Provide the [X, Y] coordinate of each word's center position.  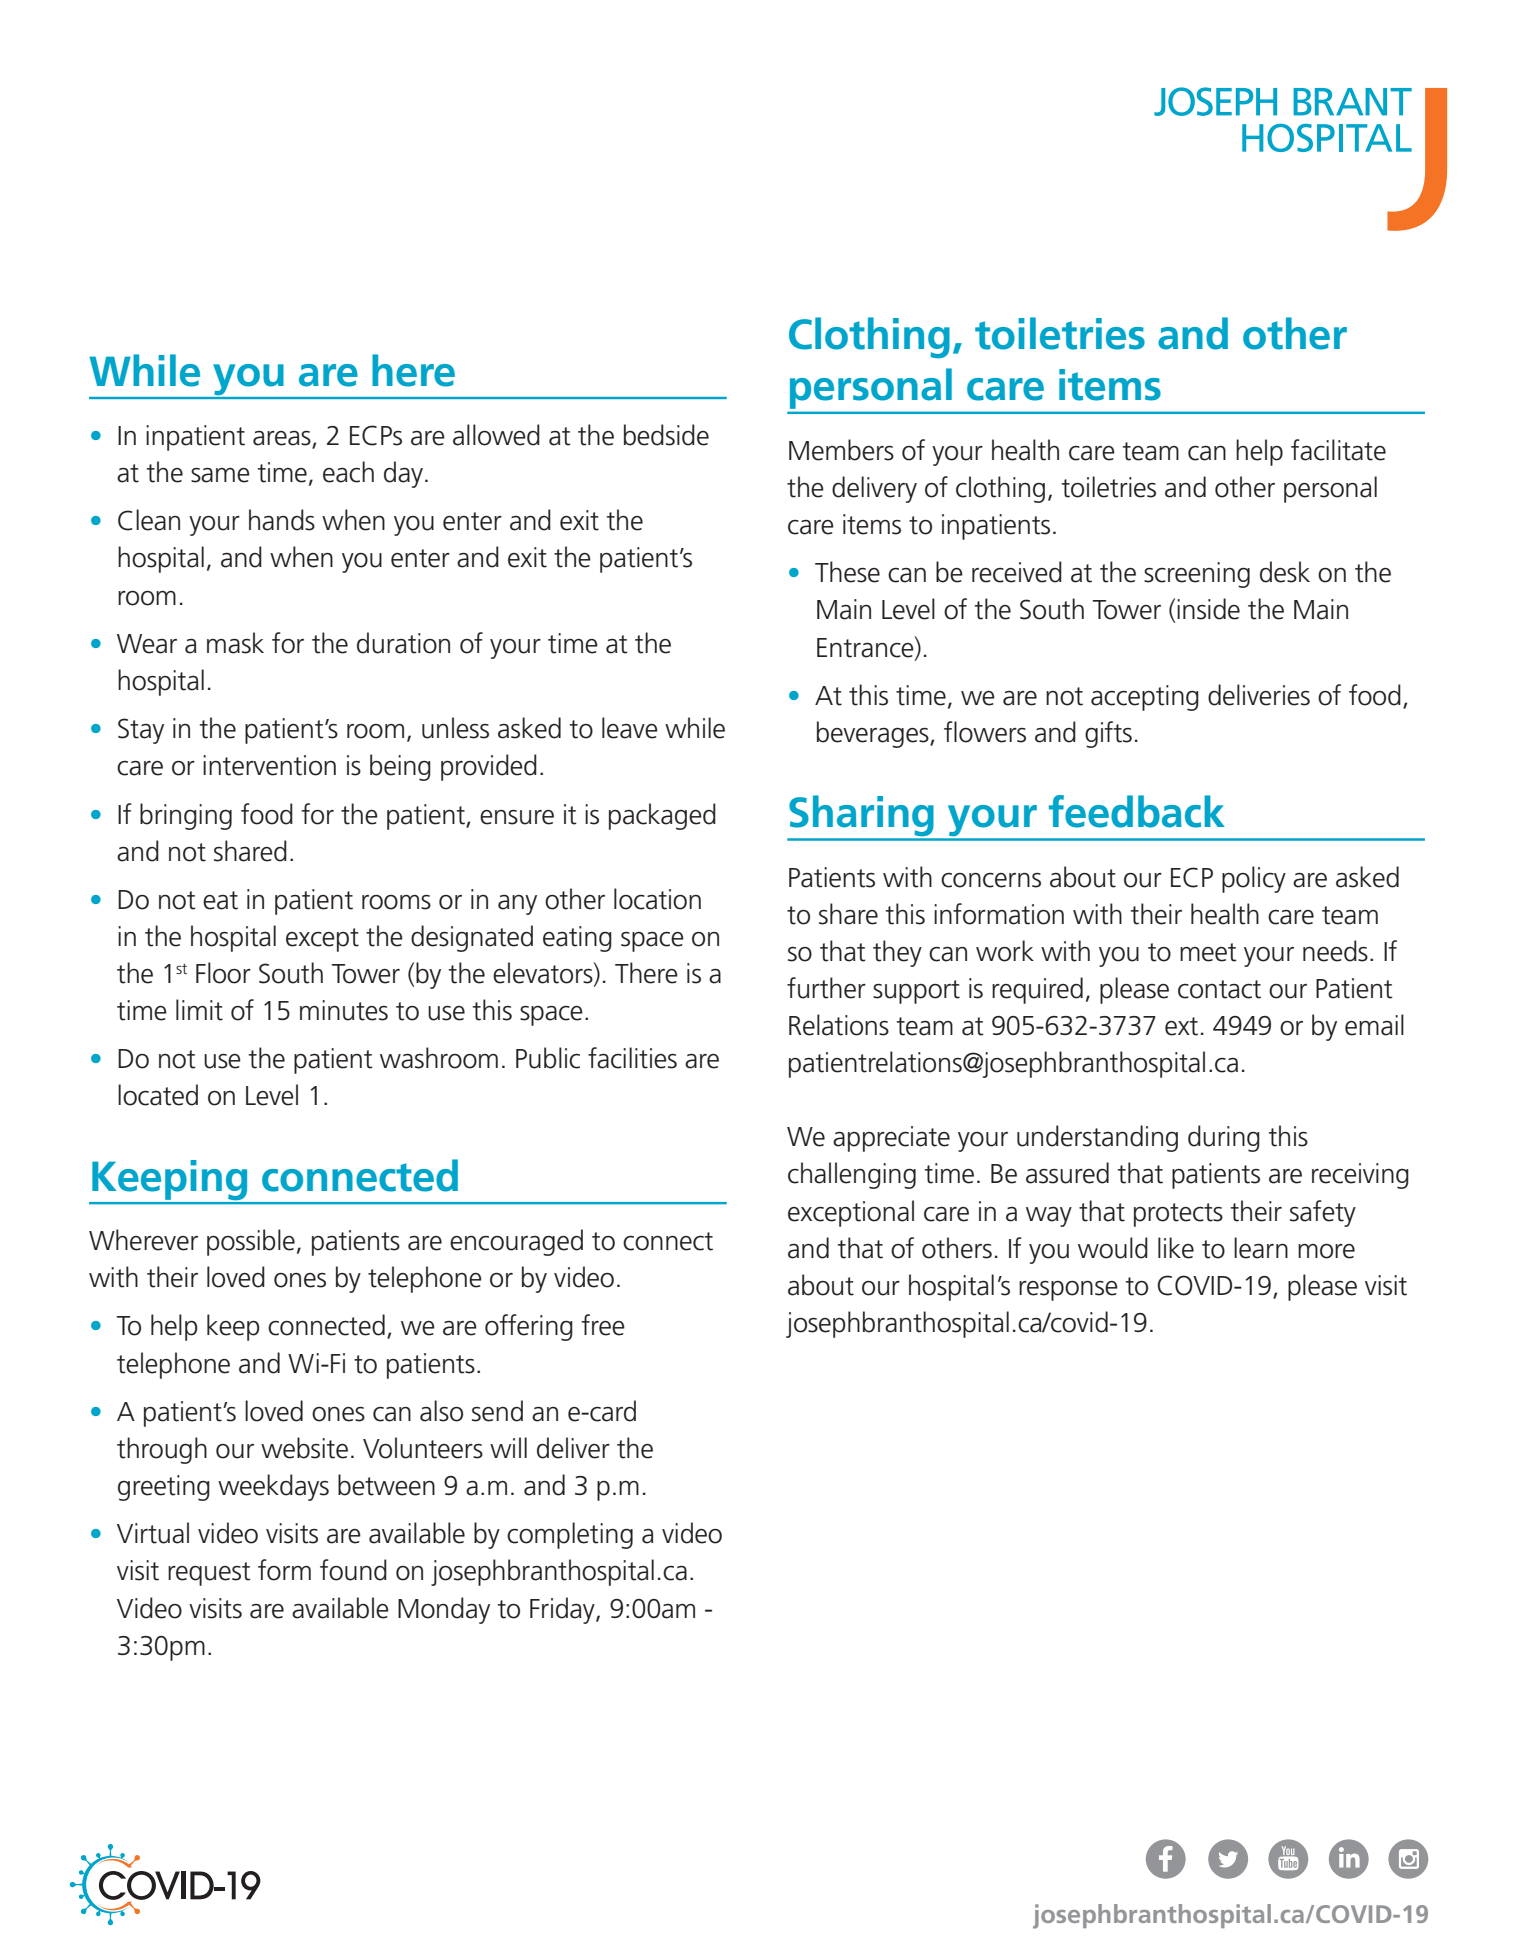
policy [1254, 879]
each [348, 472]
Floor [223, 973]
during [1224, 1138]
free [603, 1325]
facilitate [1338, 450]
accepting [1145, 698]
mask [235, 643]
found [353, 1570]
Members [841, 450]
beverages [874, 734]
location [657, 899]
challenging [852, 1175]
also [441, 1411]
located [158, 1095]
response [1068, 1291]
